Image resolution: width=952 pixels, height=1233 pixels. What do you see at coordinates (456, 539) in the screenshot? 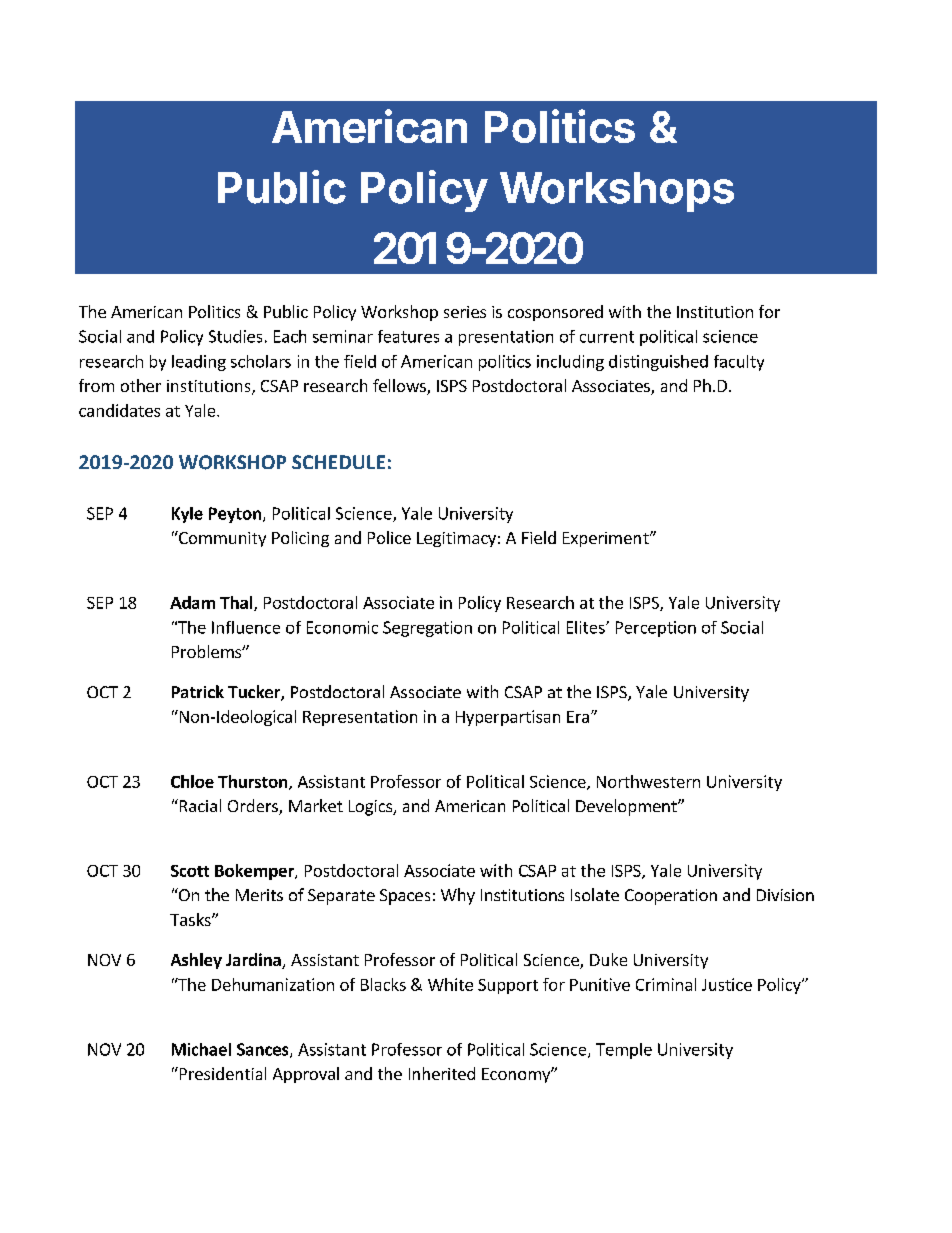
I see `Legitimacy` at bounding box center [456, 539].
